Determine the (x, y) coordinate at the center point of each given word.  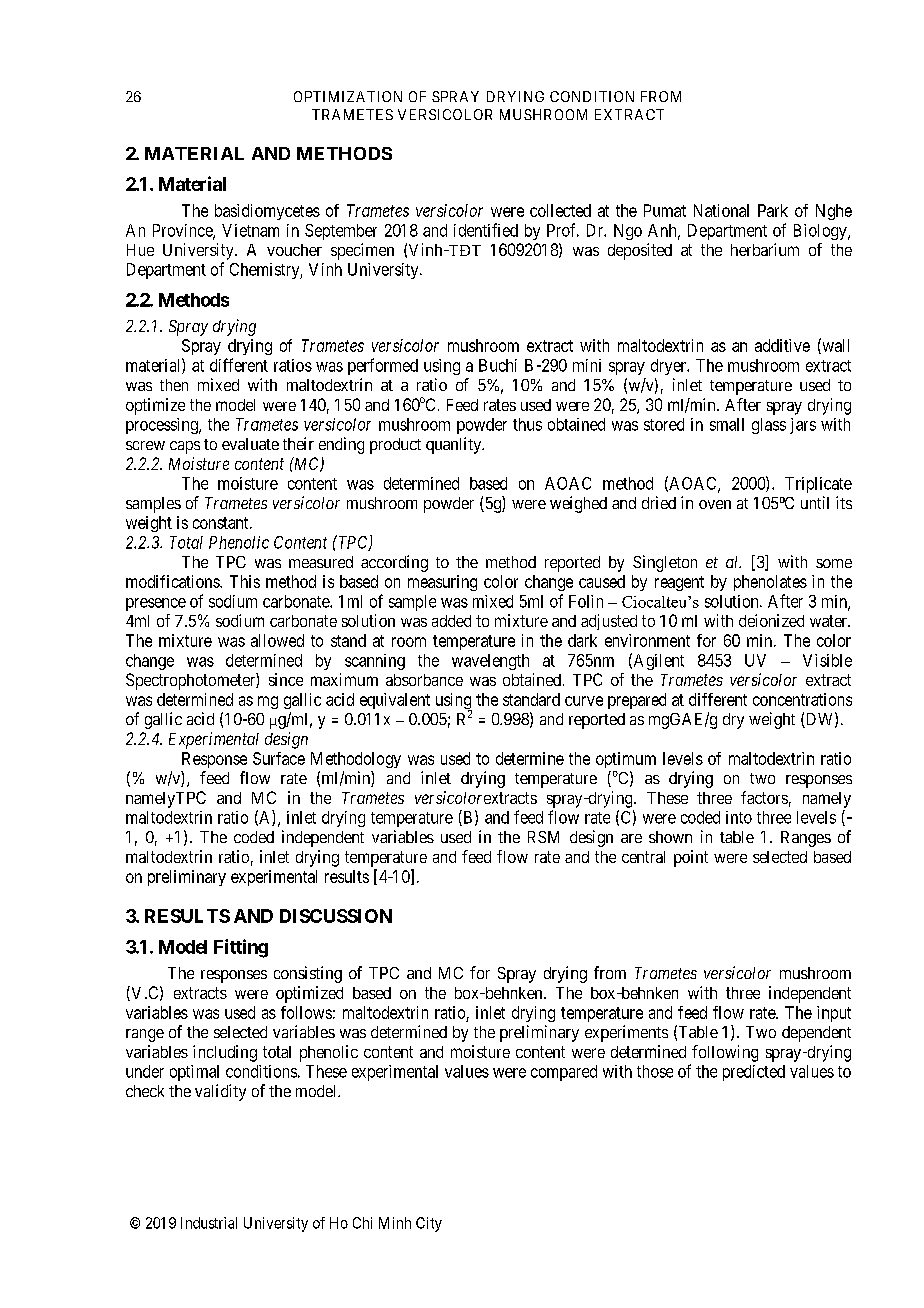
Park (773, 210)
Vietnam (250, 230)
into (739, 817)
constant (222, 523)
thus (527, 424)
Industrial (209, 1223)
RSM (543, 837)
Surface (279, 758)
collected (560, 210)
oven (715, 504)
